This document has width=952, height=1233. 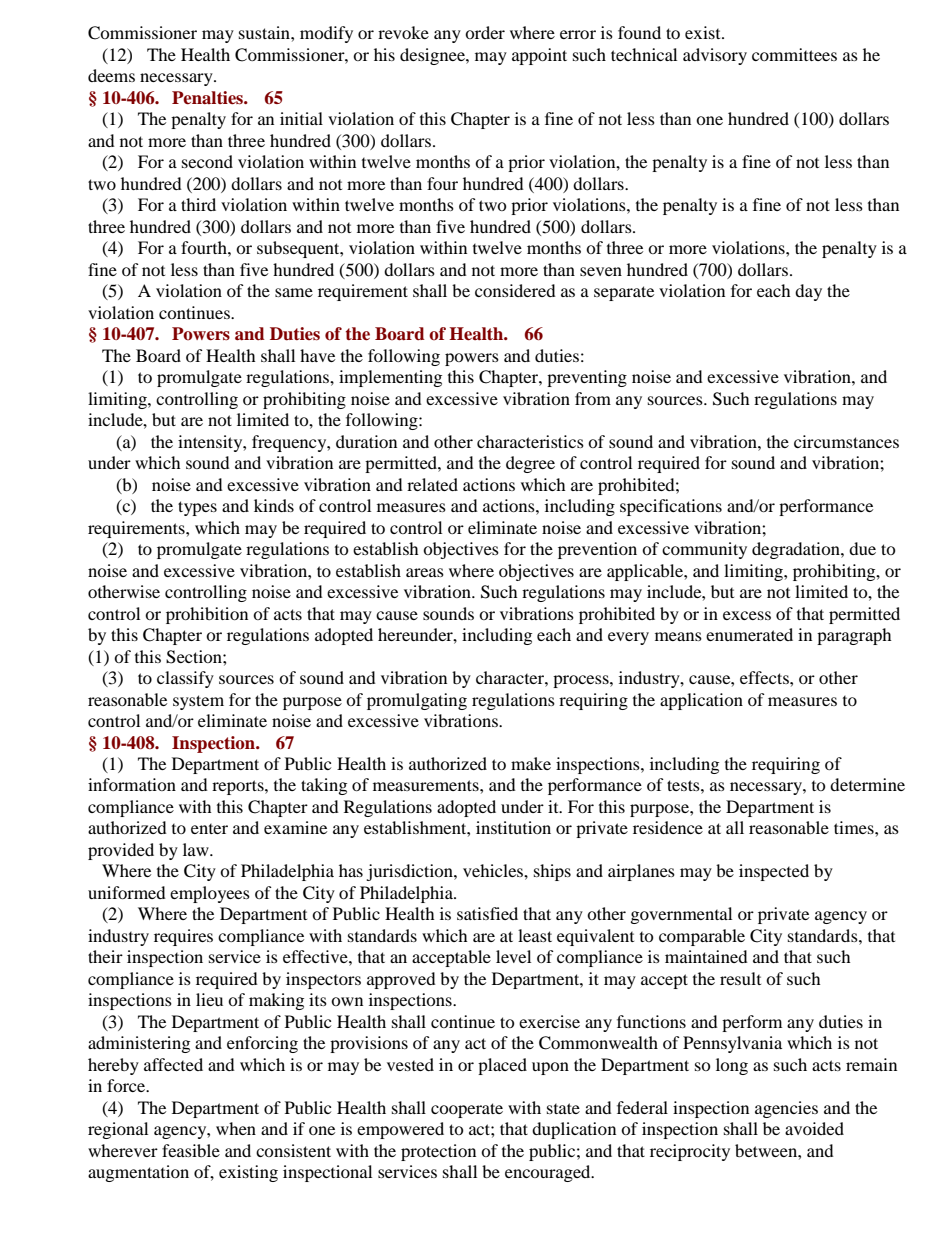 I want to click on order, so click(x=485, y=32).
